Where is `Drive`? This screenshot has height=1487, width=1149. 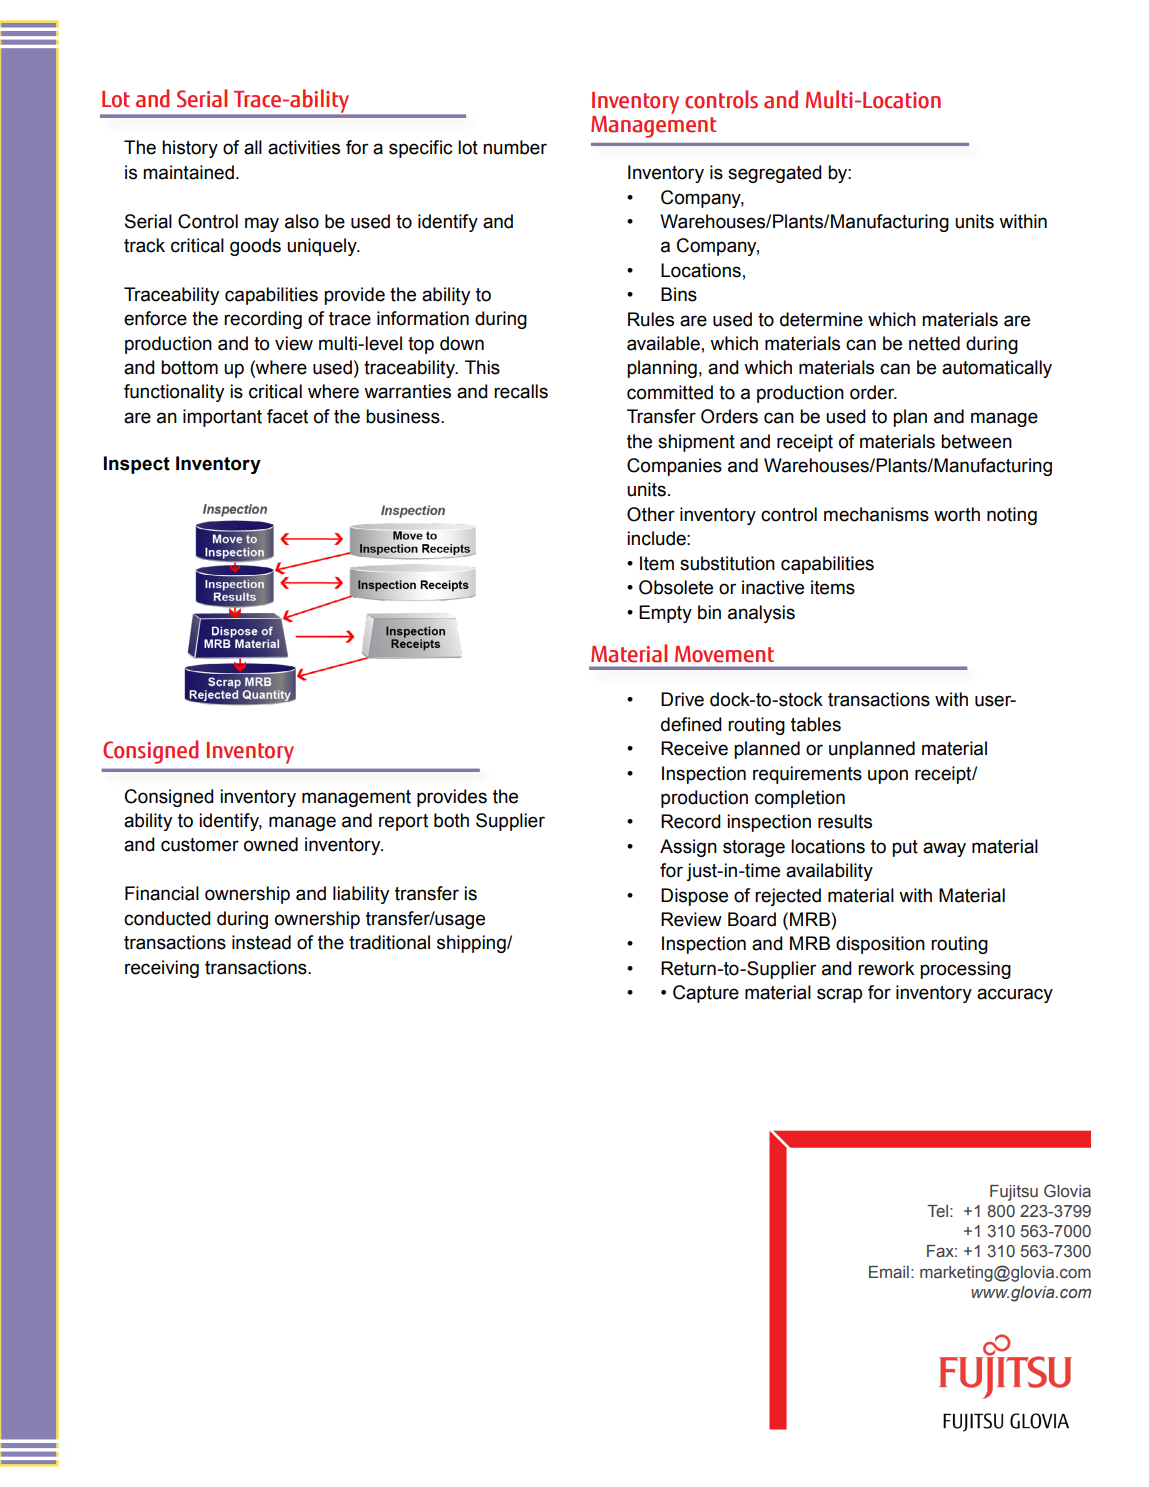
Drive is located at coordinates (682, 699).
